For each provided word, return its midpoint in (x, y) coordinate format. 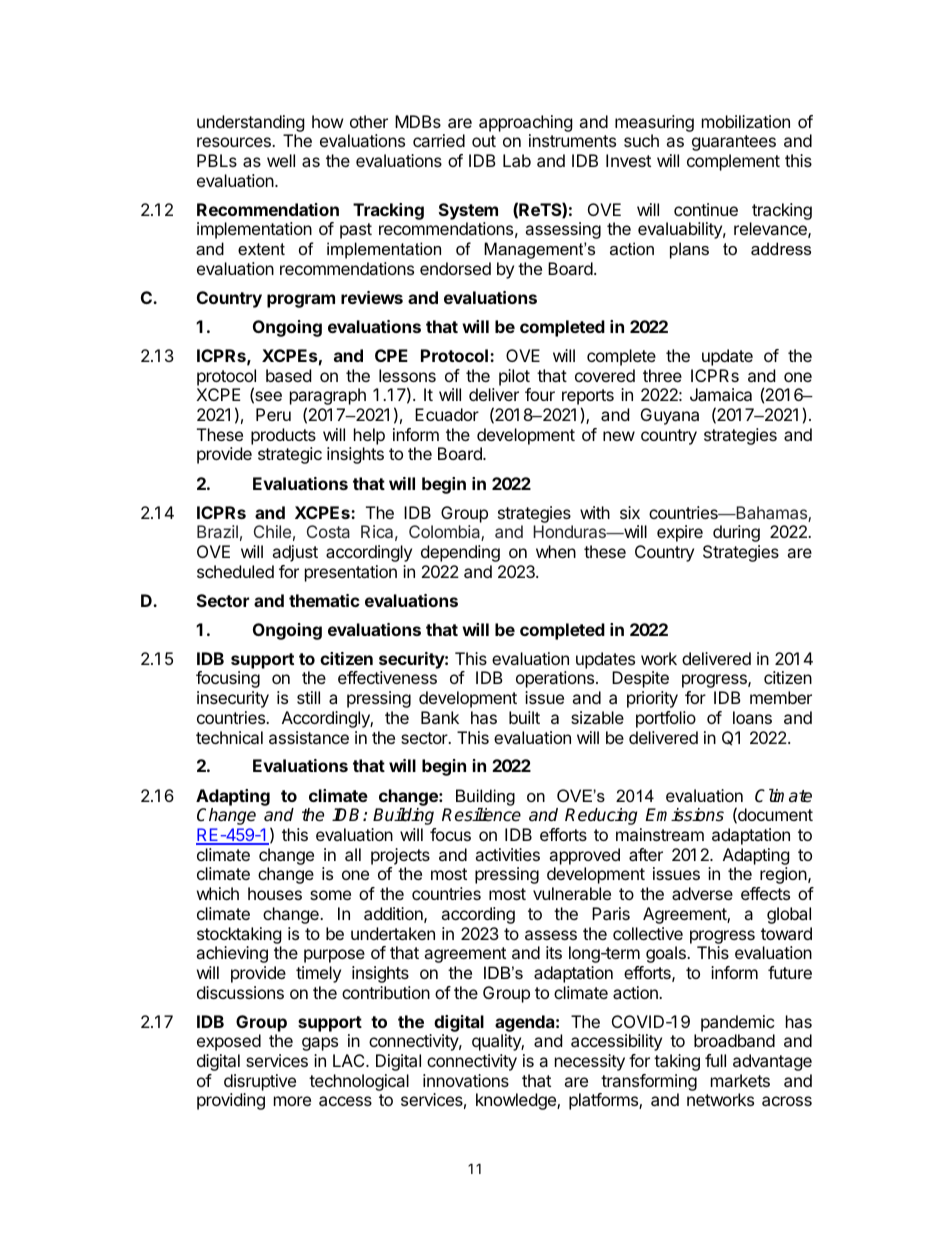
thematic (324, 600)
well (281, 160)
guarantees (734, 143)
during (736, 533)
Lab (517, 160)
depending (460, 553)
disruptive (260, 1082)
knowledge (517, 1101)
